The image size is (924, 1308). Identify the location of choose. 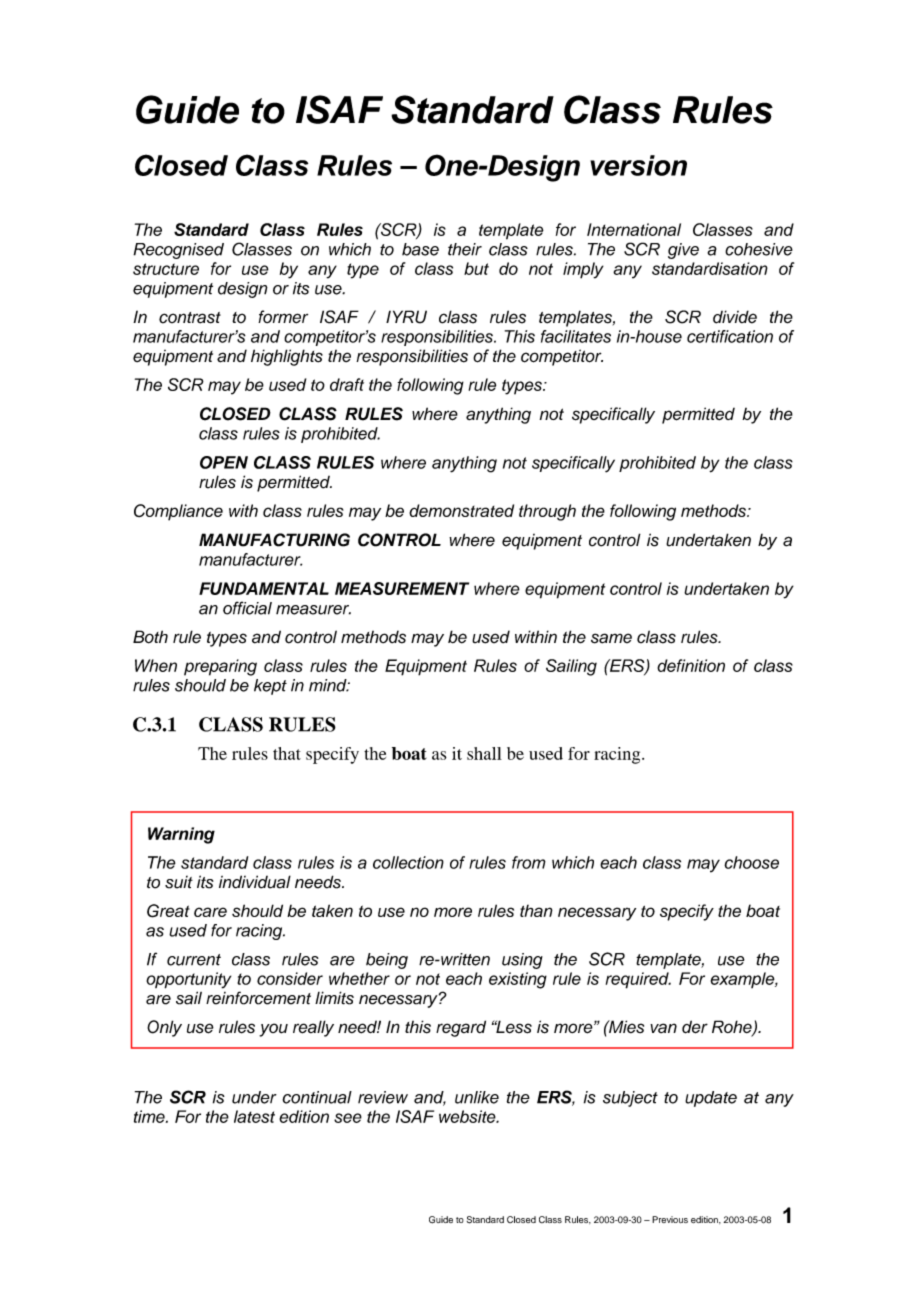
(751, 862).
